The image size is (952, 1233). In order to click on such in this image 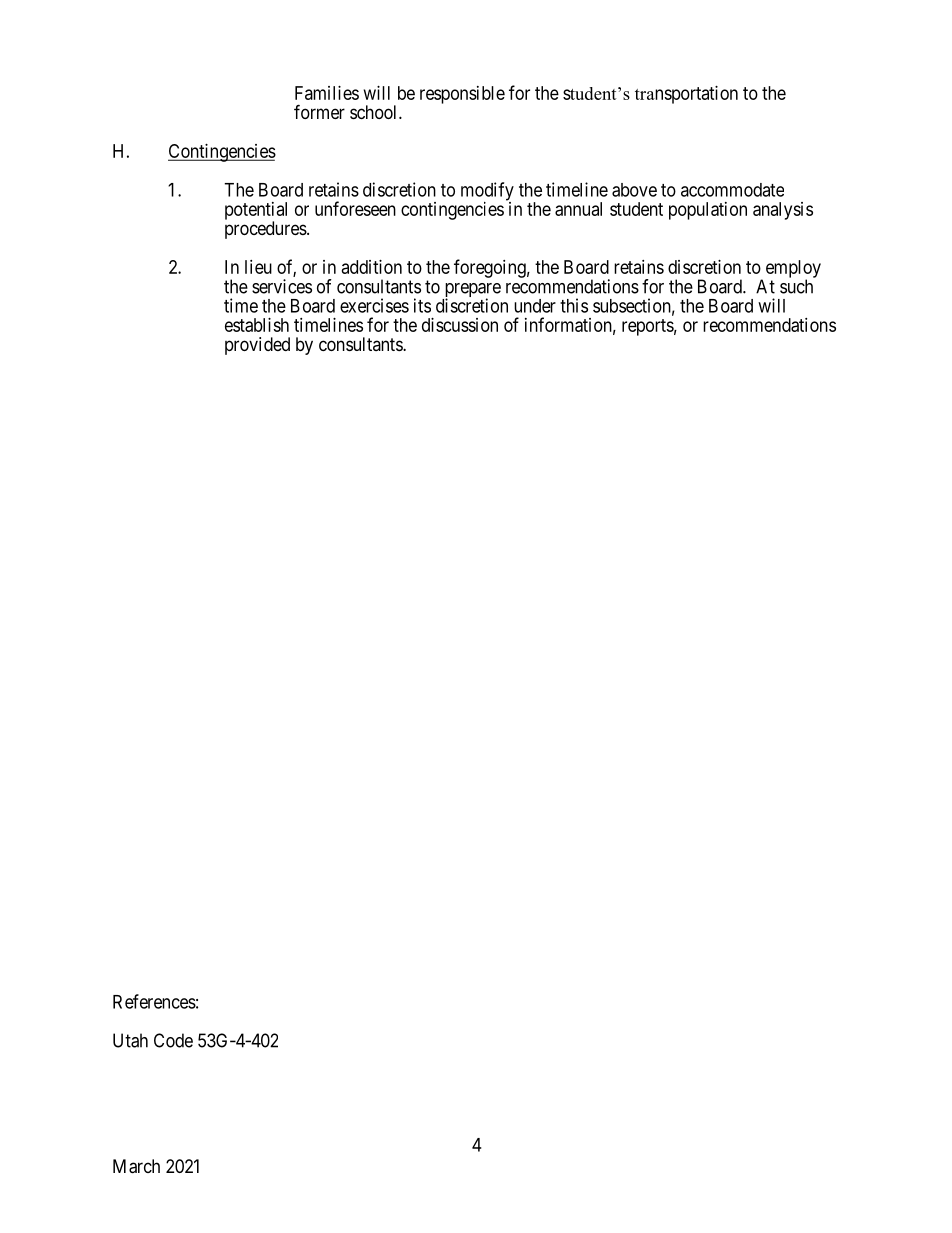, I will do `click(796, 286)`.
